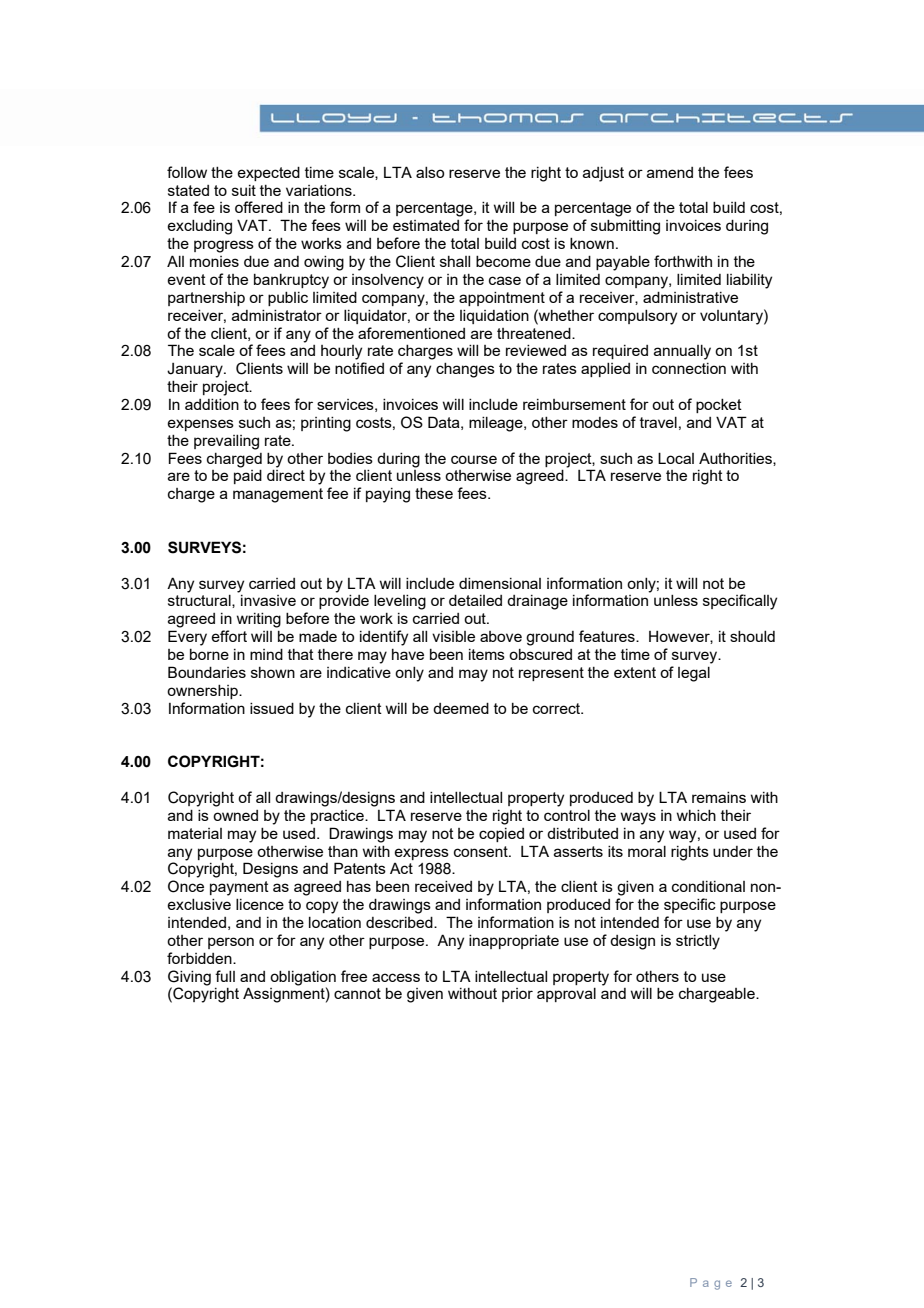  Describe the element at coordinates (676, 458) in the image. I see `Local` at that location.
